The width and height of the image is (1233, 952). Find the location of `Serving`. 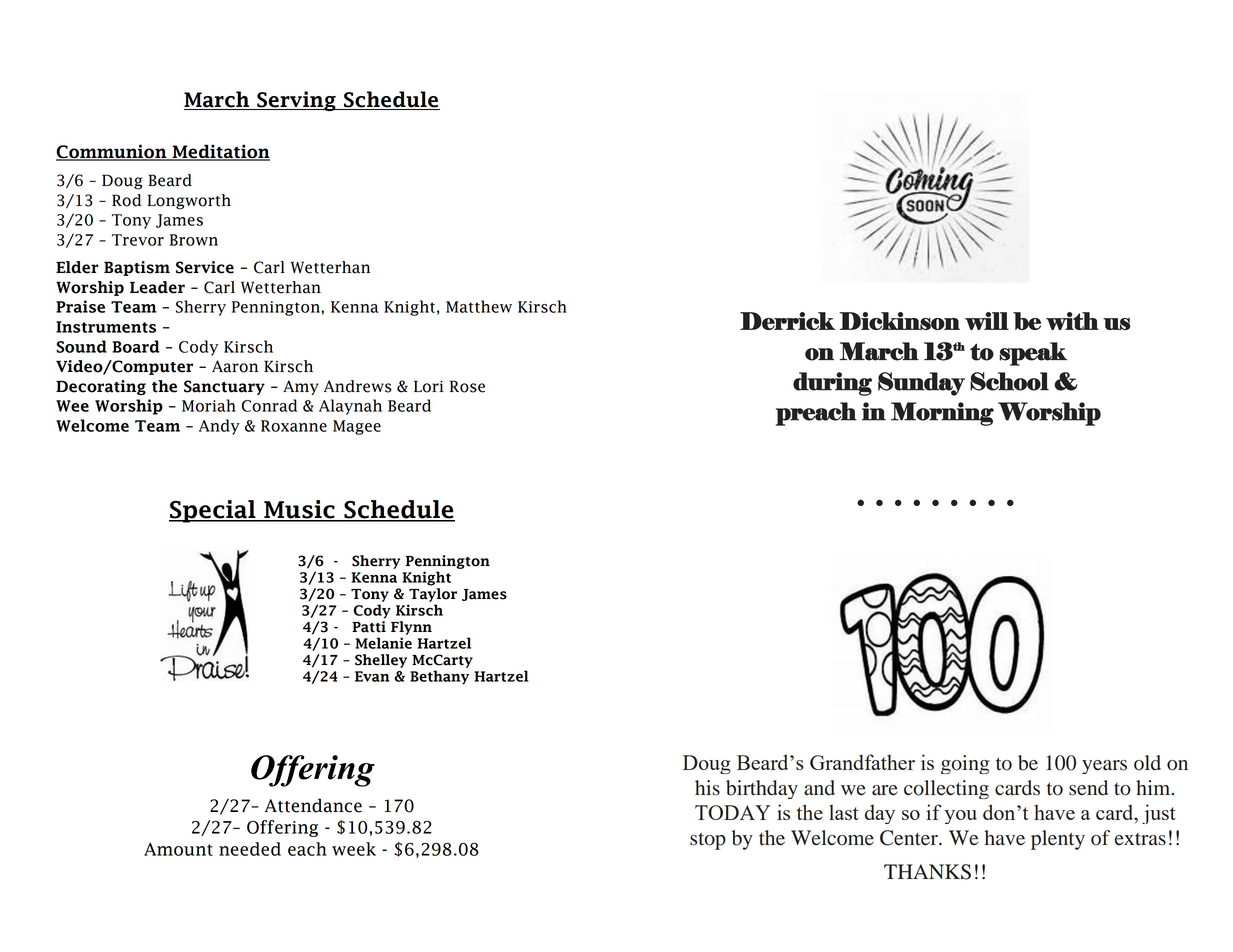

Serving is located at coordinates (296, 101).
